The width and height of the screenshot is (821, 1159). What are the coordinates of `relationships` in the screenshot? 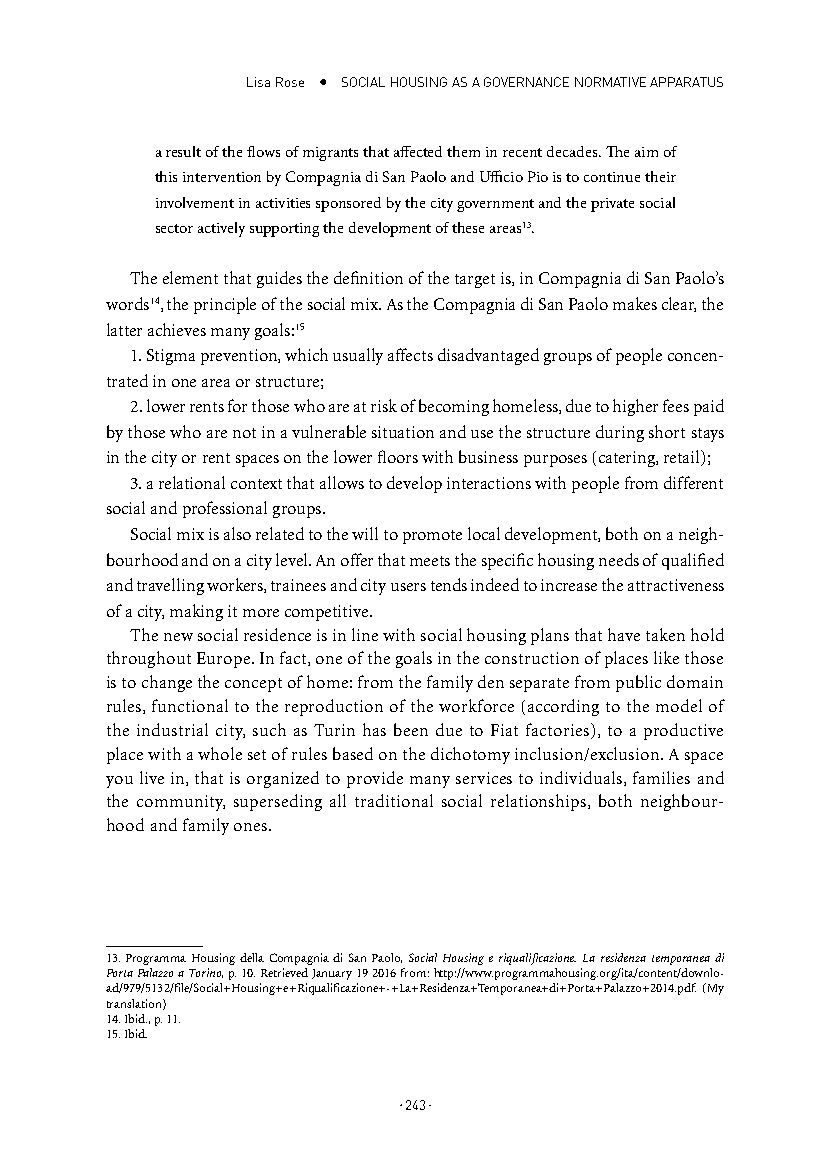 It's located at (540, 802).
